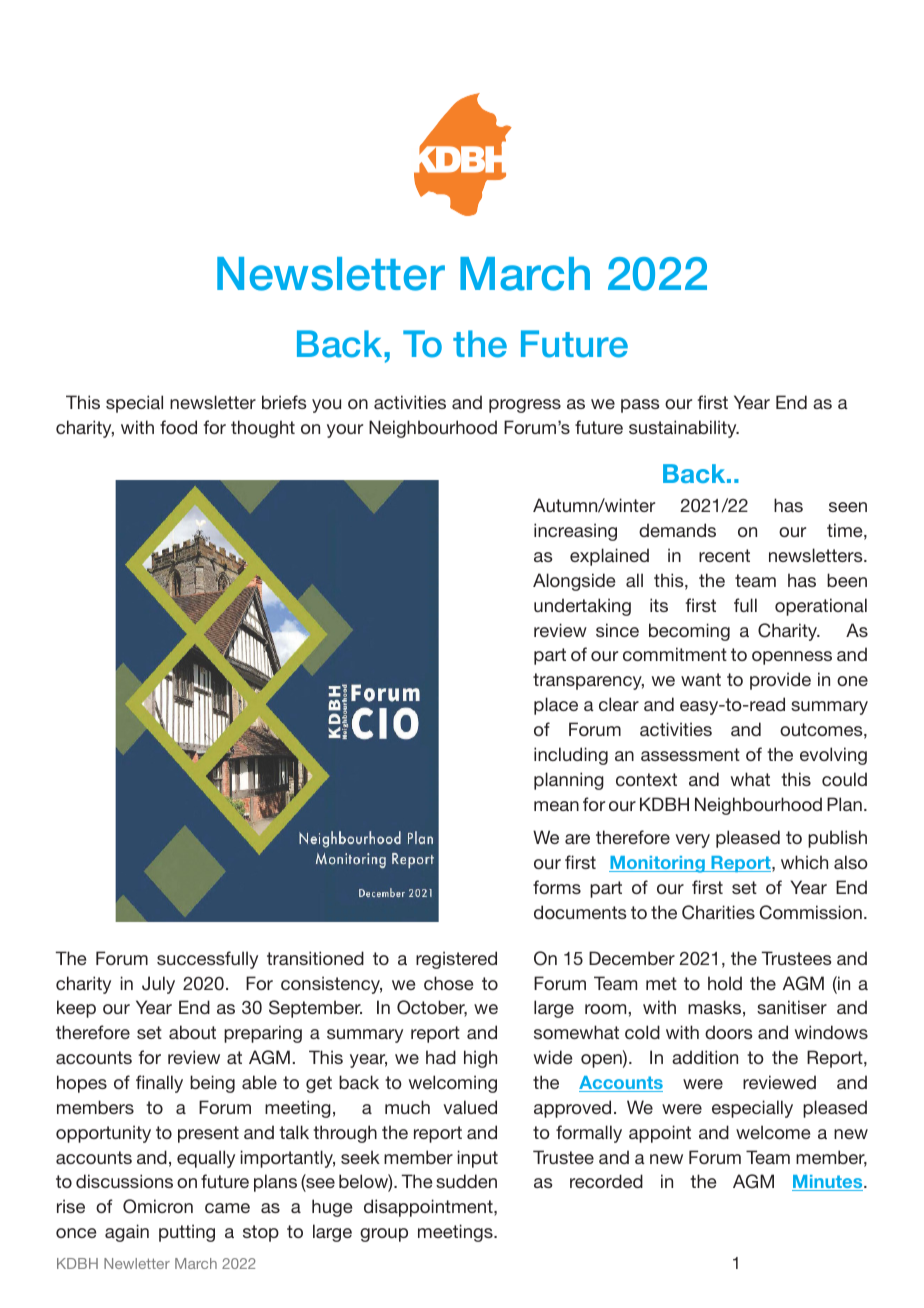 The image size is (924, 1308). What do you see at coordinates (315, 958) in the image?
I see `transitioned` at bounding box center [315, 958].
